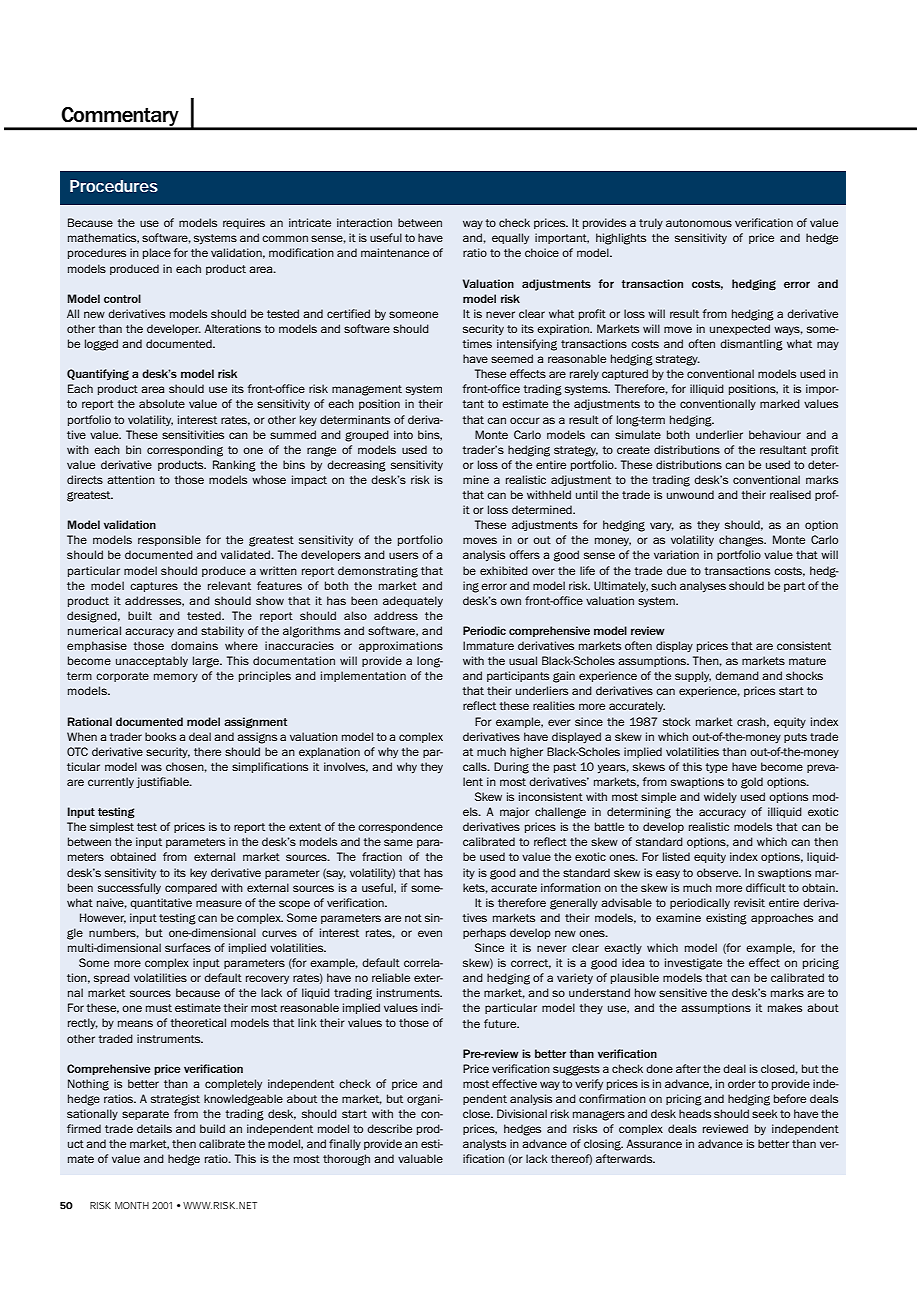  I want to click on autonomous, so click(699, 223).
